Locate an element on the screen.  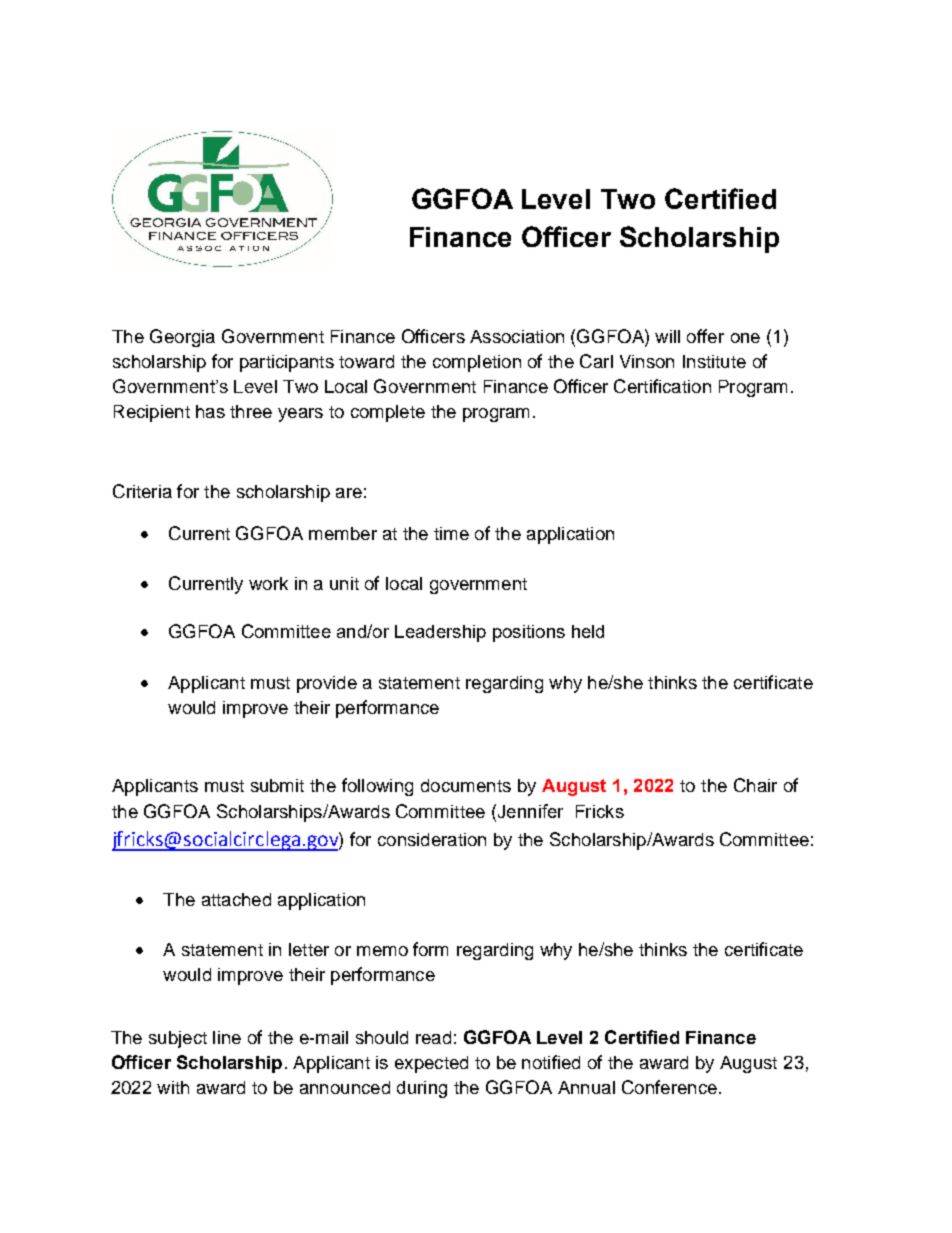
Conference is located at coordinates (669, 1087).
